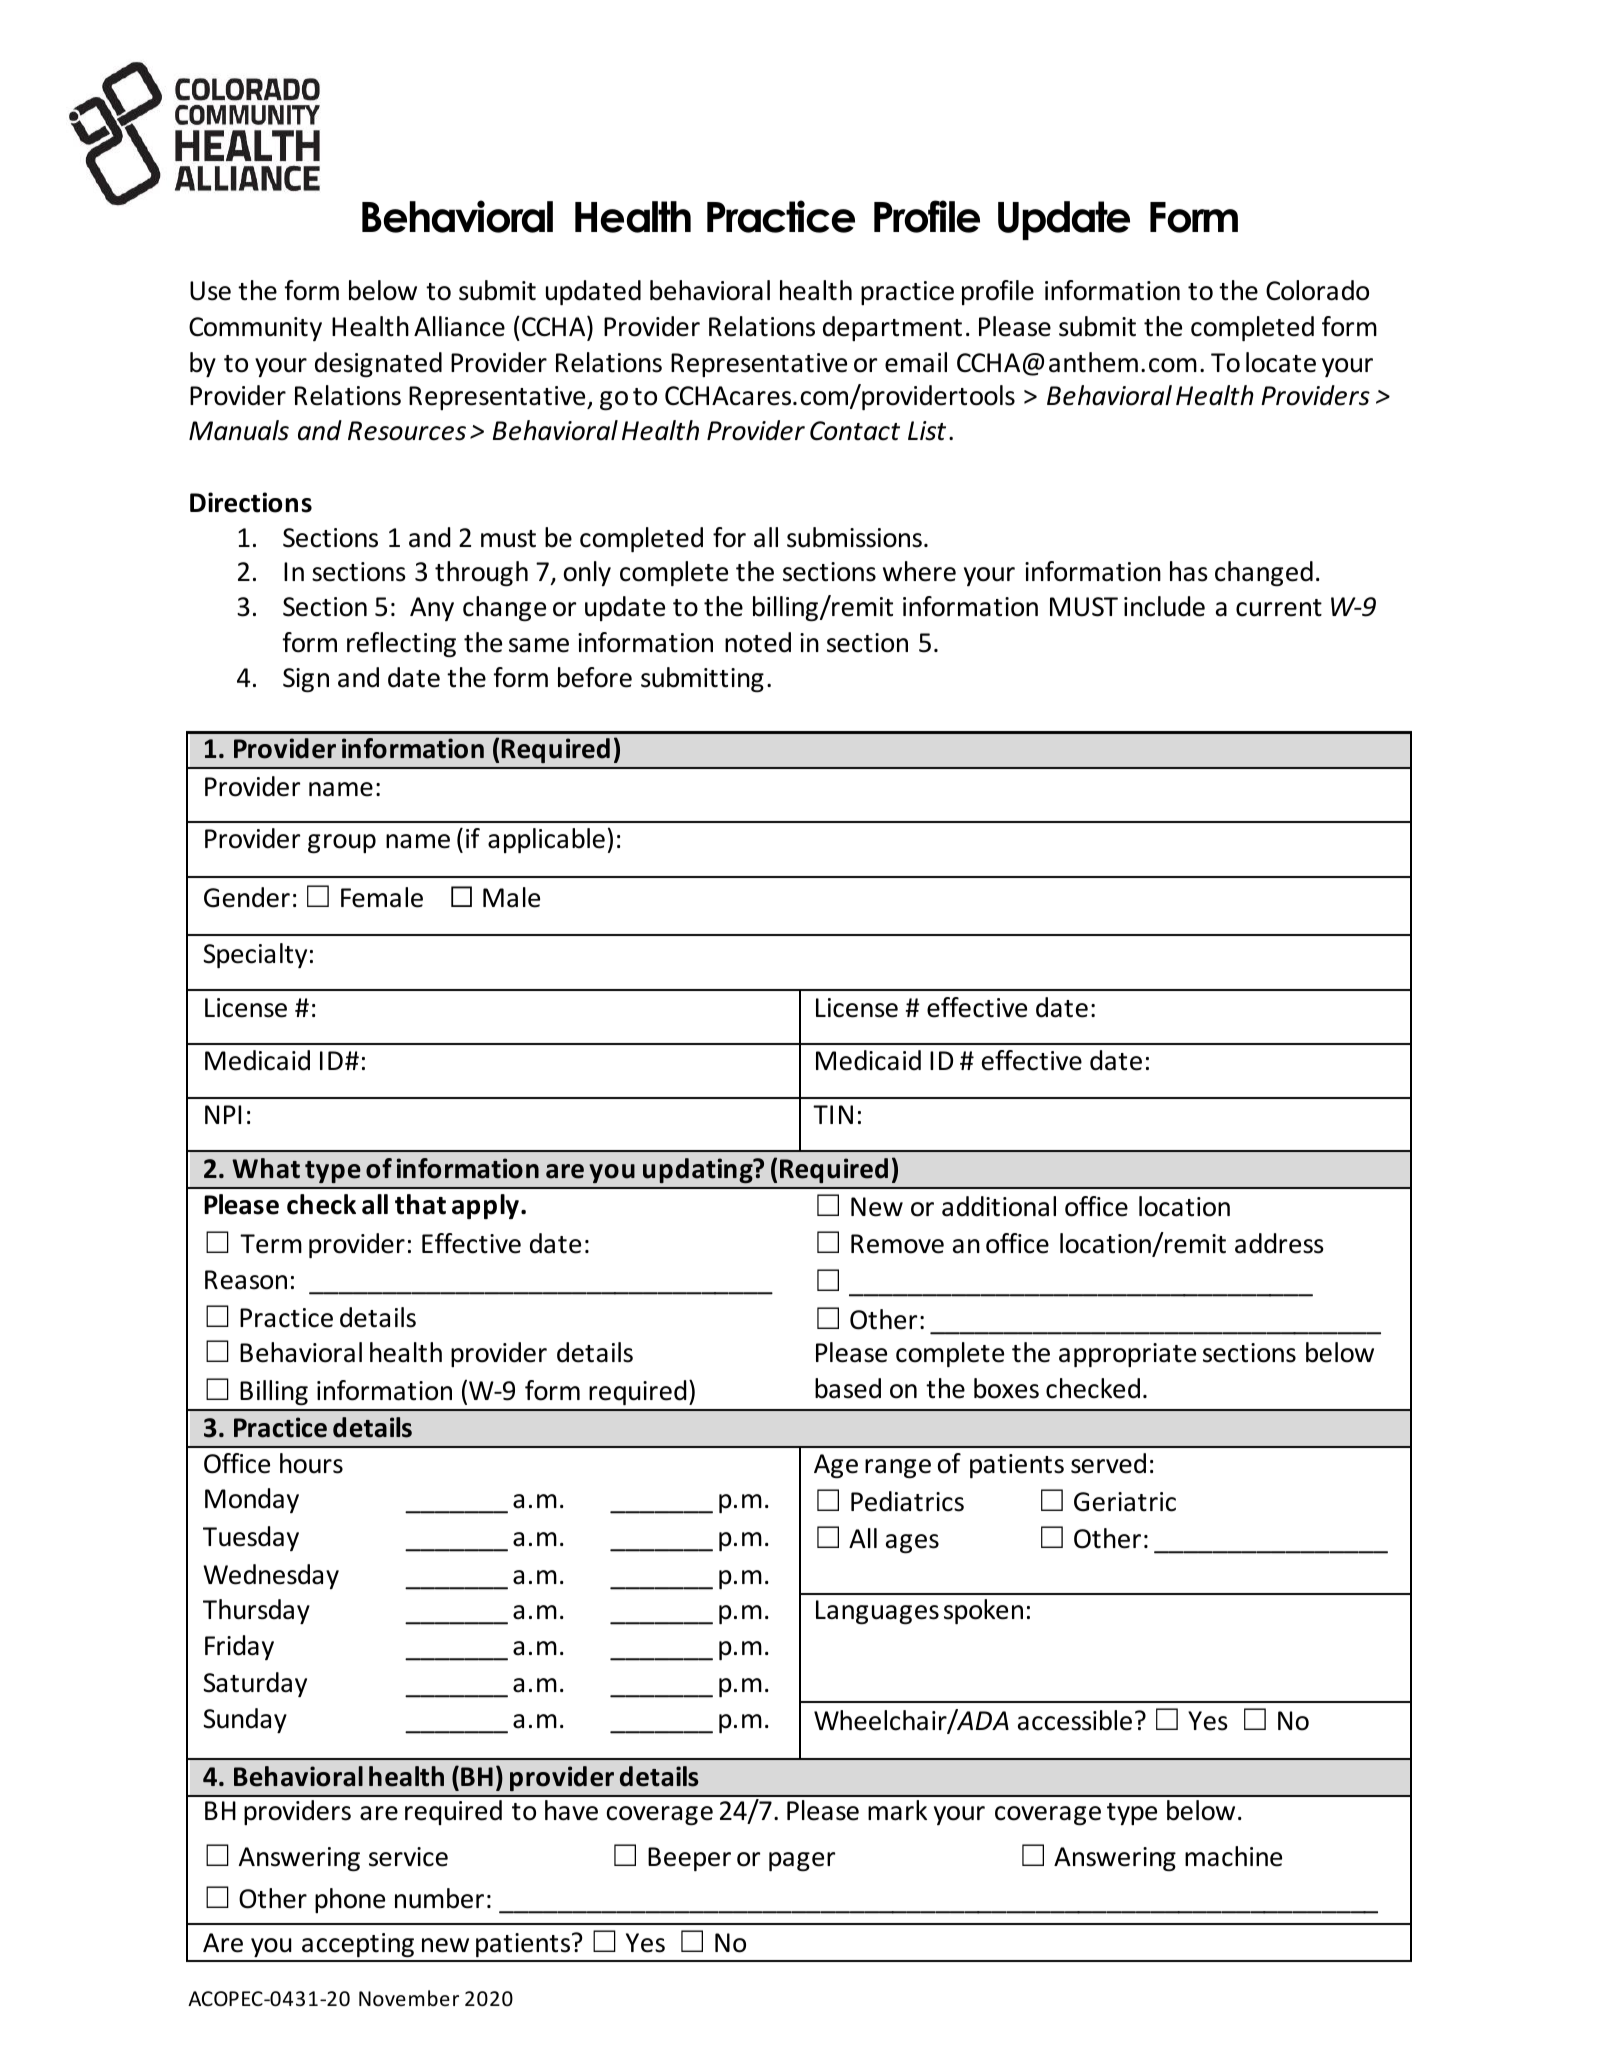 The height and width of the screenshot is (2067, 1598). Describe the element at coordinates (699, 1170) in the screenshot. I see `updating` at that location.
